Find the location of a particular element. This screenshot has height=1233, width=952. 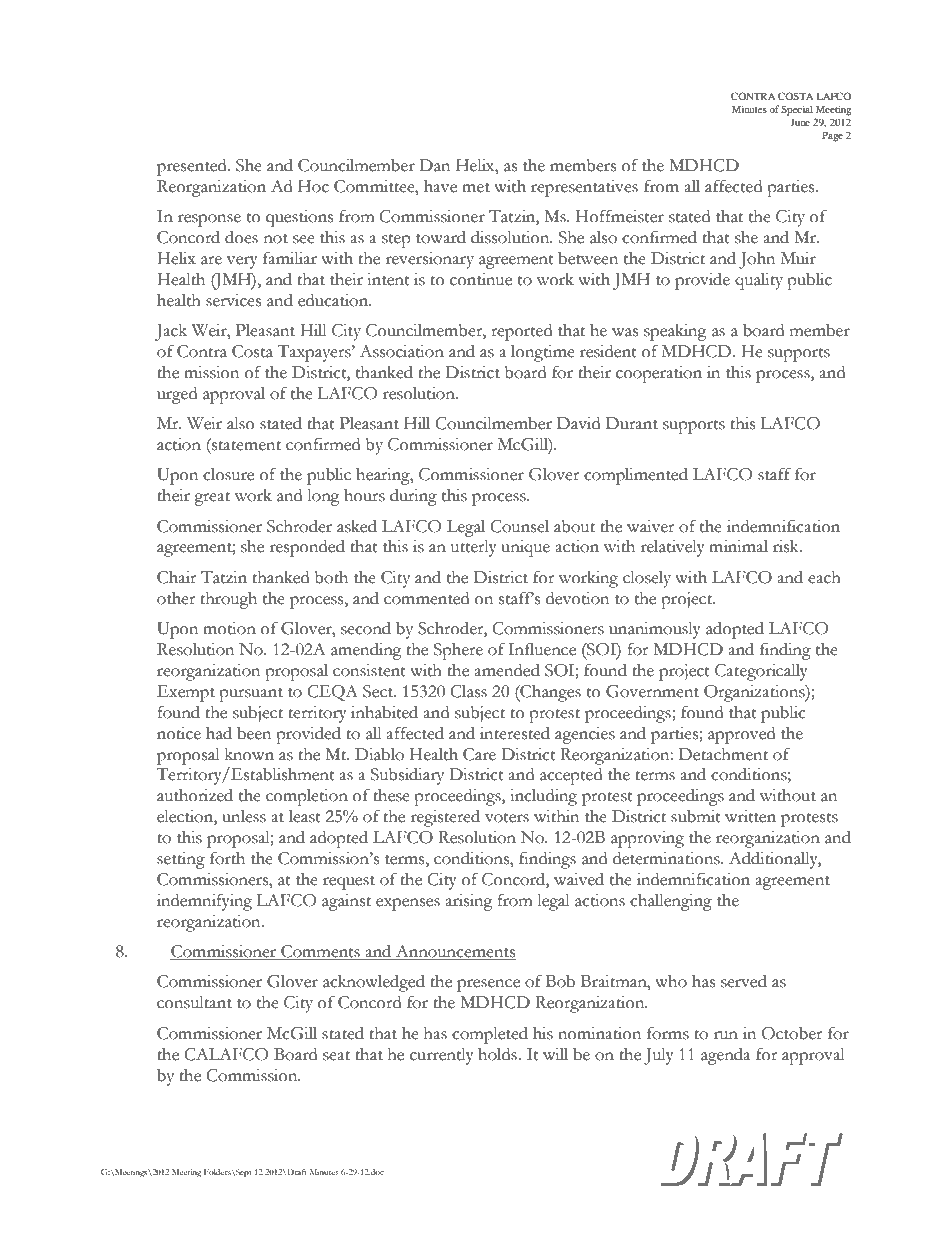

minimal is located at coordinates (738, 546).
